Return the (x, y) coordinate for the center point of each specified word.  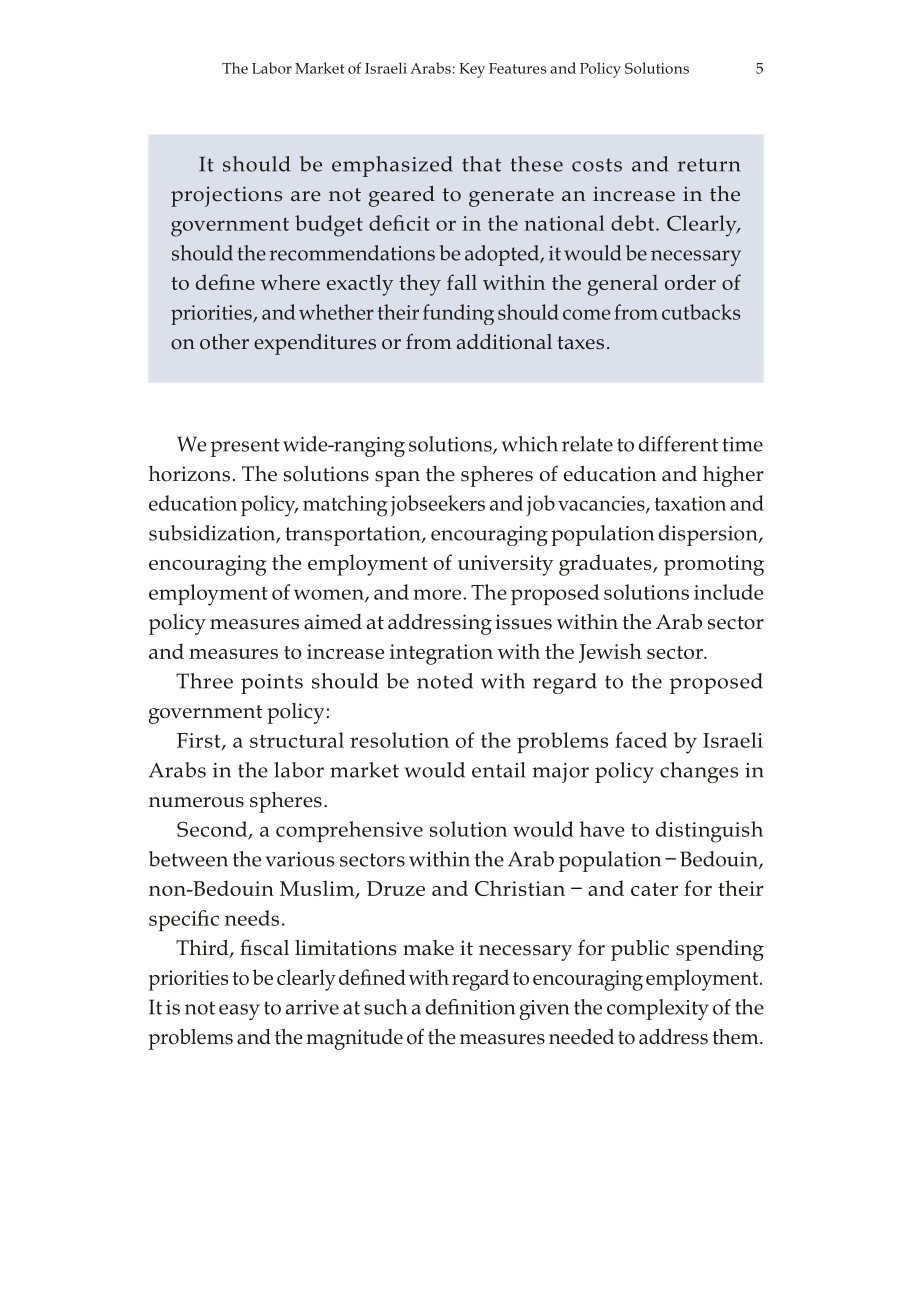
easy (239, 1012)
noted (445, 681)
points (272, 684)
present (245, 447)
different (678, 444)
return (709, 165)
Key (472, 70)
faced (641, 740)
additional (504, 342)
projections (226, 196)
